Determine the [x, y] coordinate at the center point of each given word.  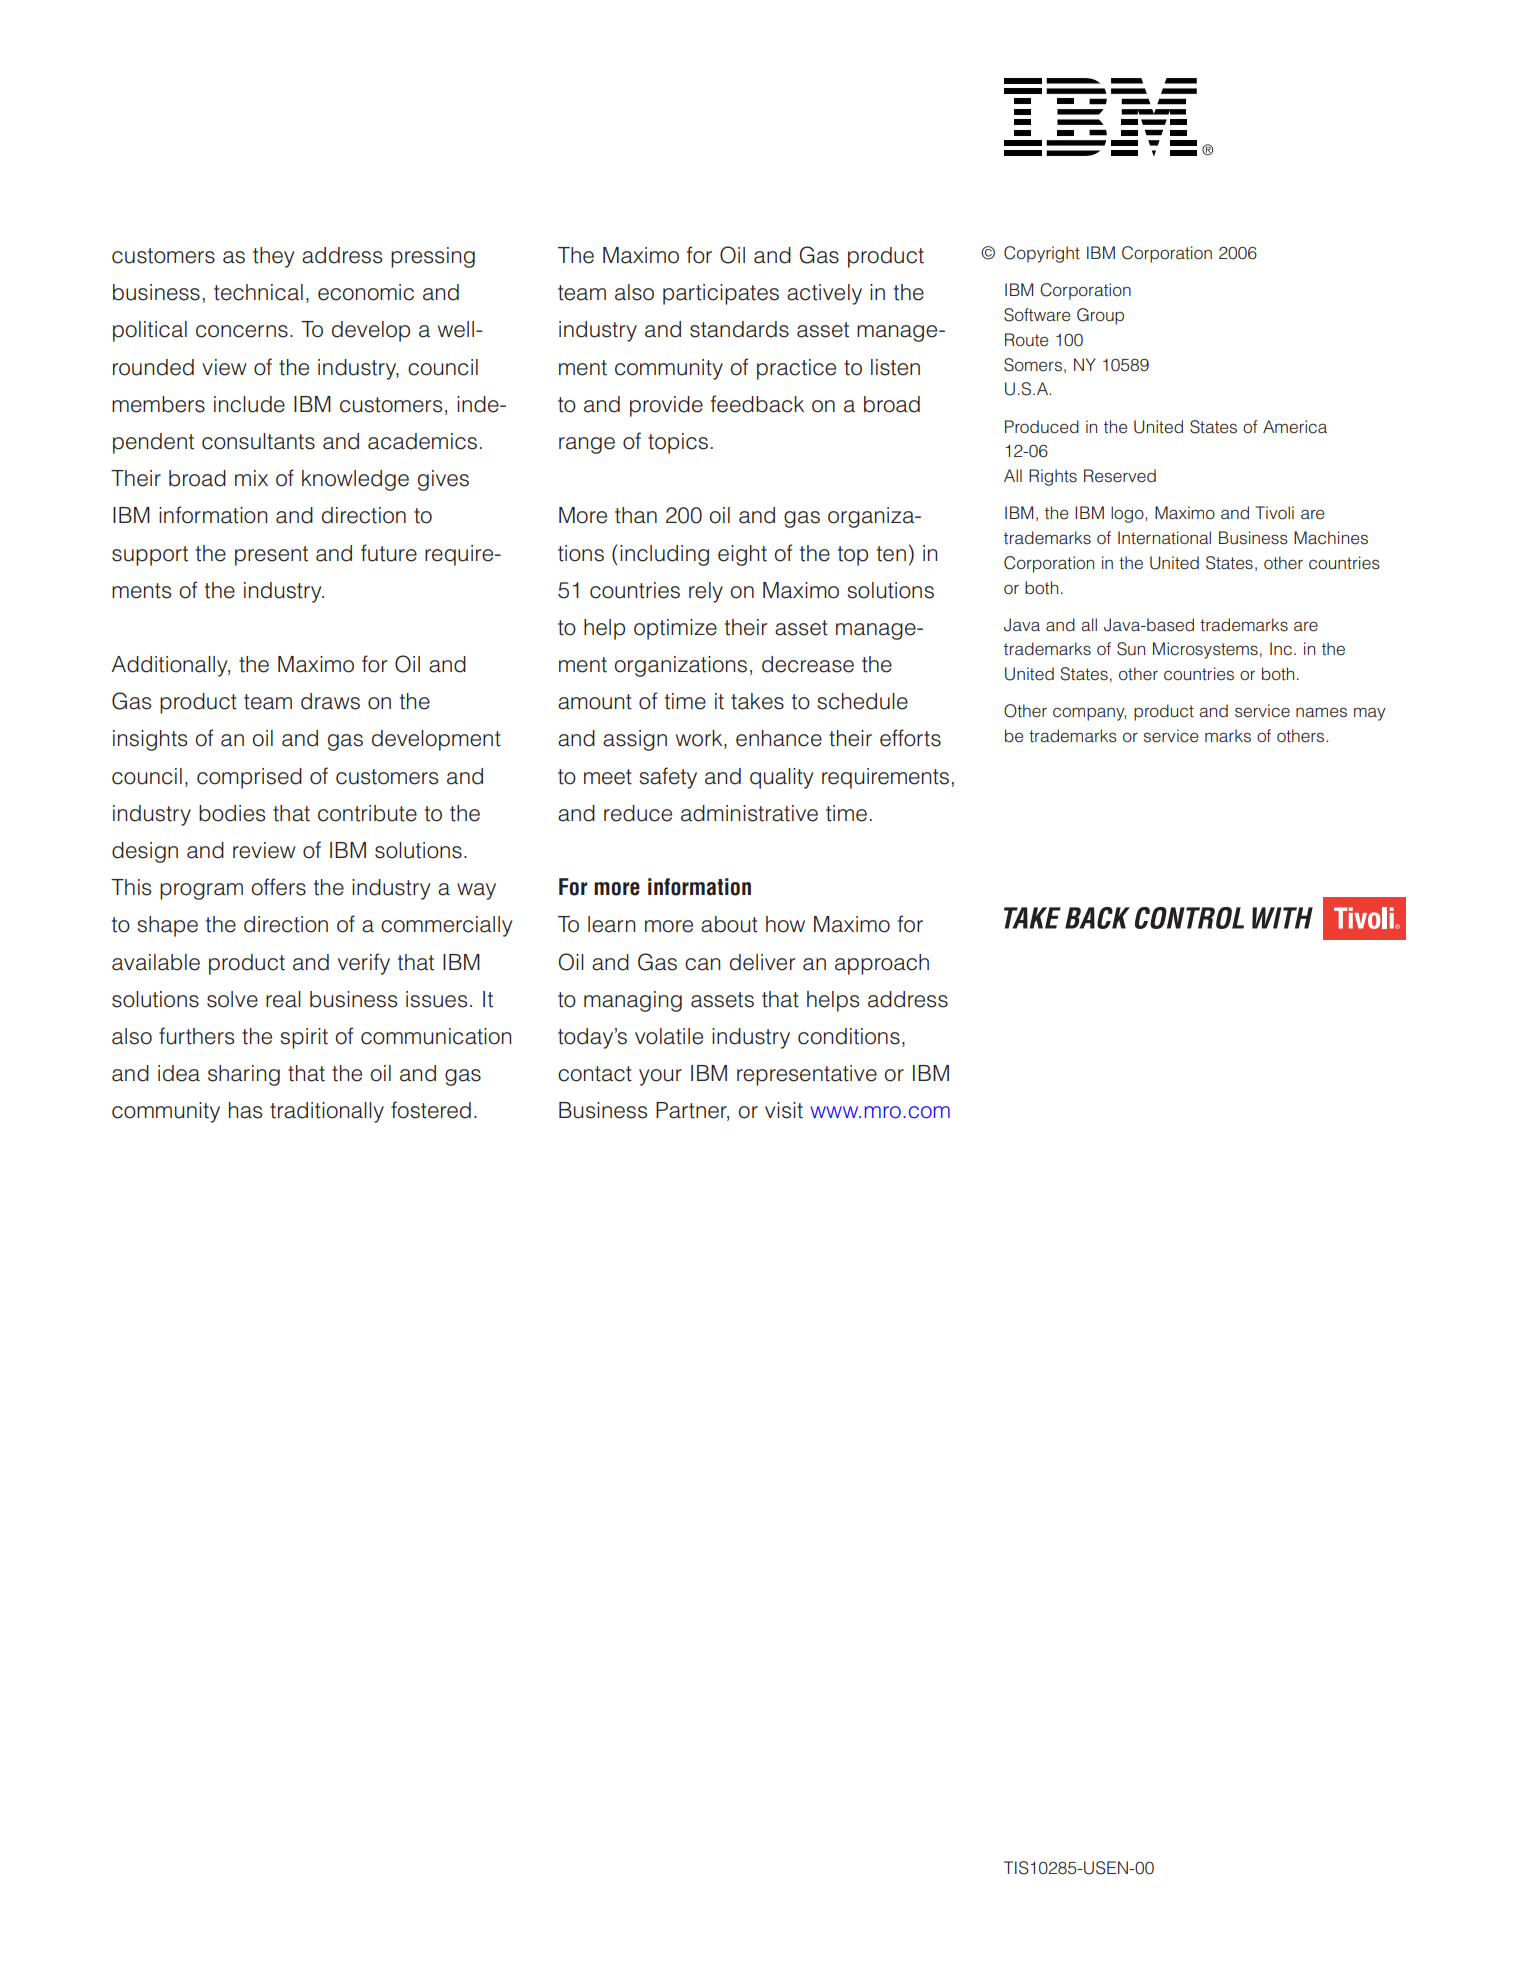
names [1321, 712]
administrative [749, 813]
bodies [232, 813]
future [389, 553]
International [1164, 538]
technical [258, 292]
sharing [244, 1075]
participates [721, 294]
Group [1100, 316]
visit [784, 1110]
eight [742, 555]
